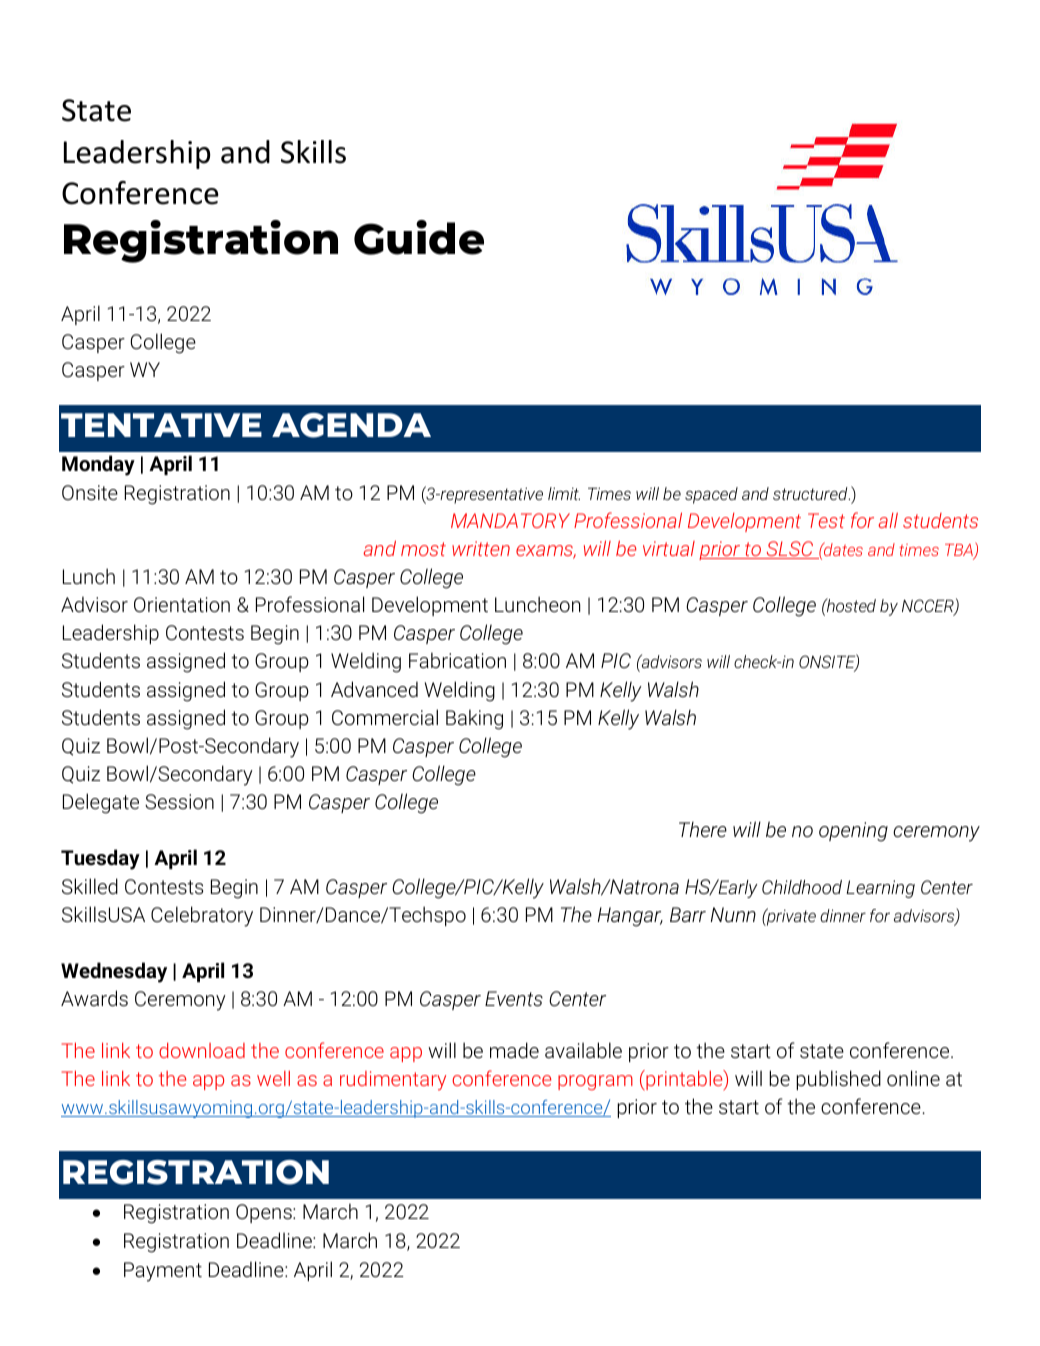  Describe the element at coordinates (419, 237) in the screenshot. I see `Guide` at that location.
